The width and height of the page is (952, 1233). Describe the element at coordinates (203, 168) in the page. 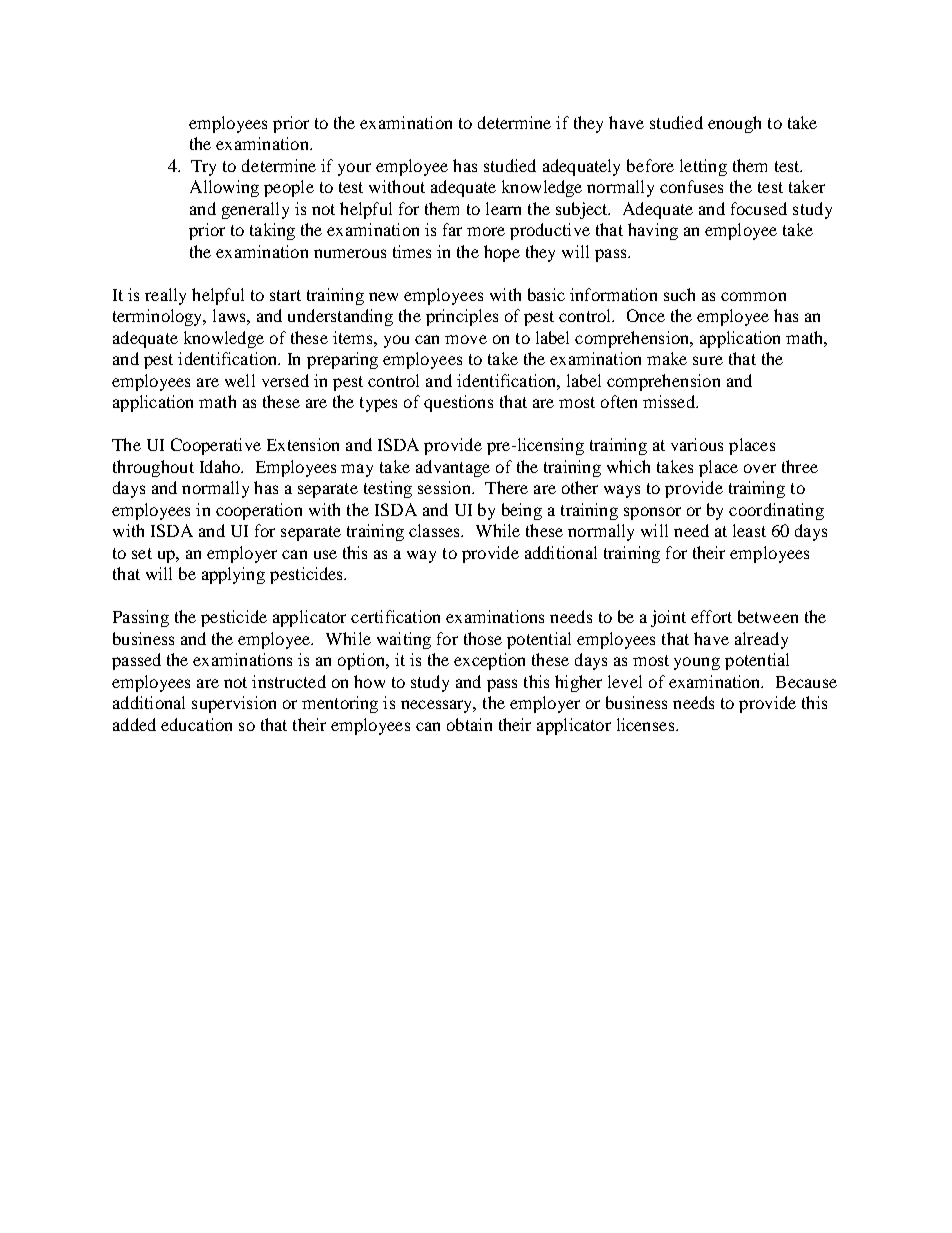

I see `Try` at that location.
